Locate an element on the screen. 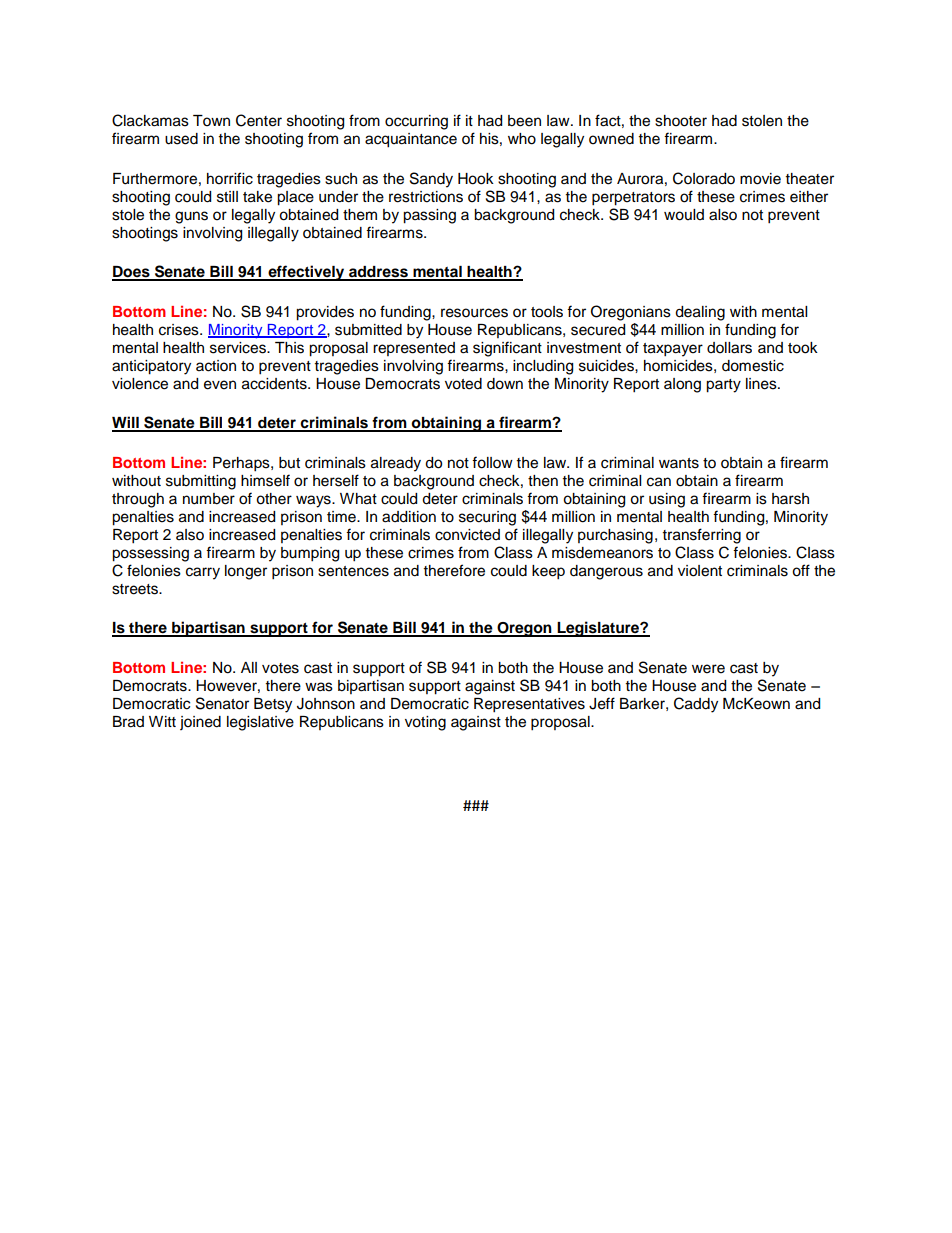 This screenshot has width=952, height=1233. Will is located at coordinates (126, 423).
